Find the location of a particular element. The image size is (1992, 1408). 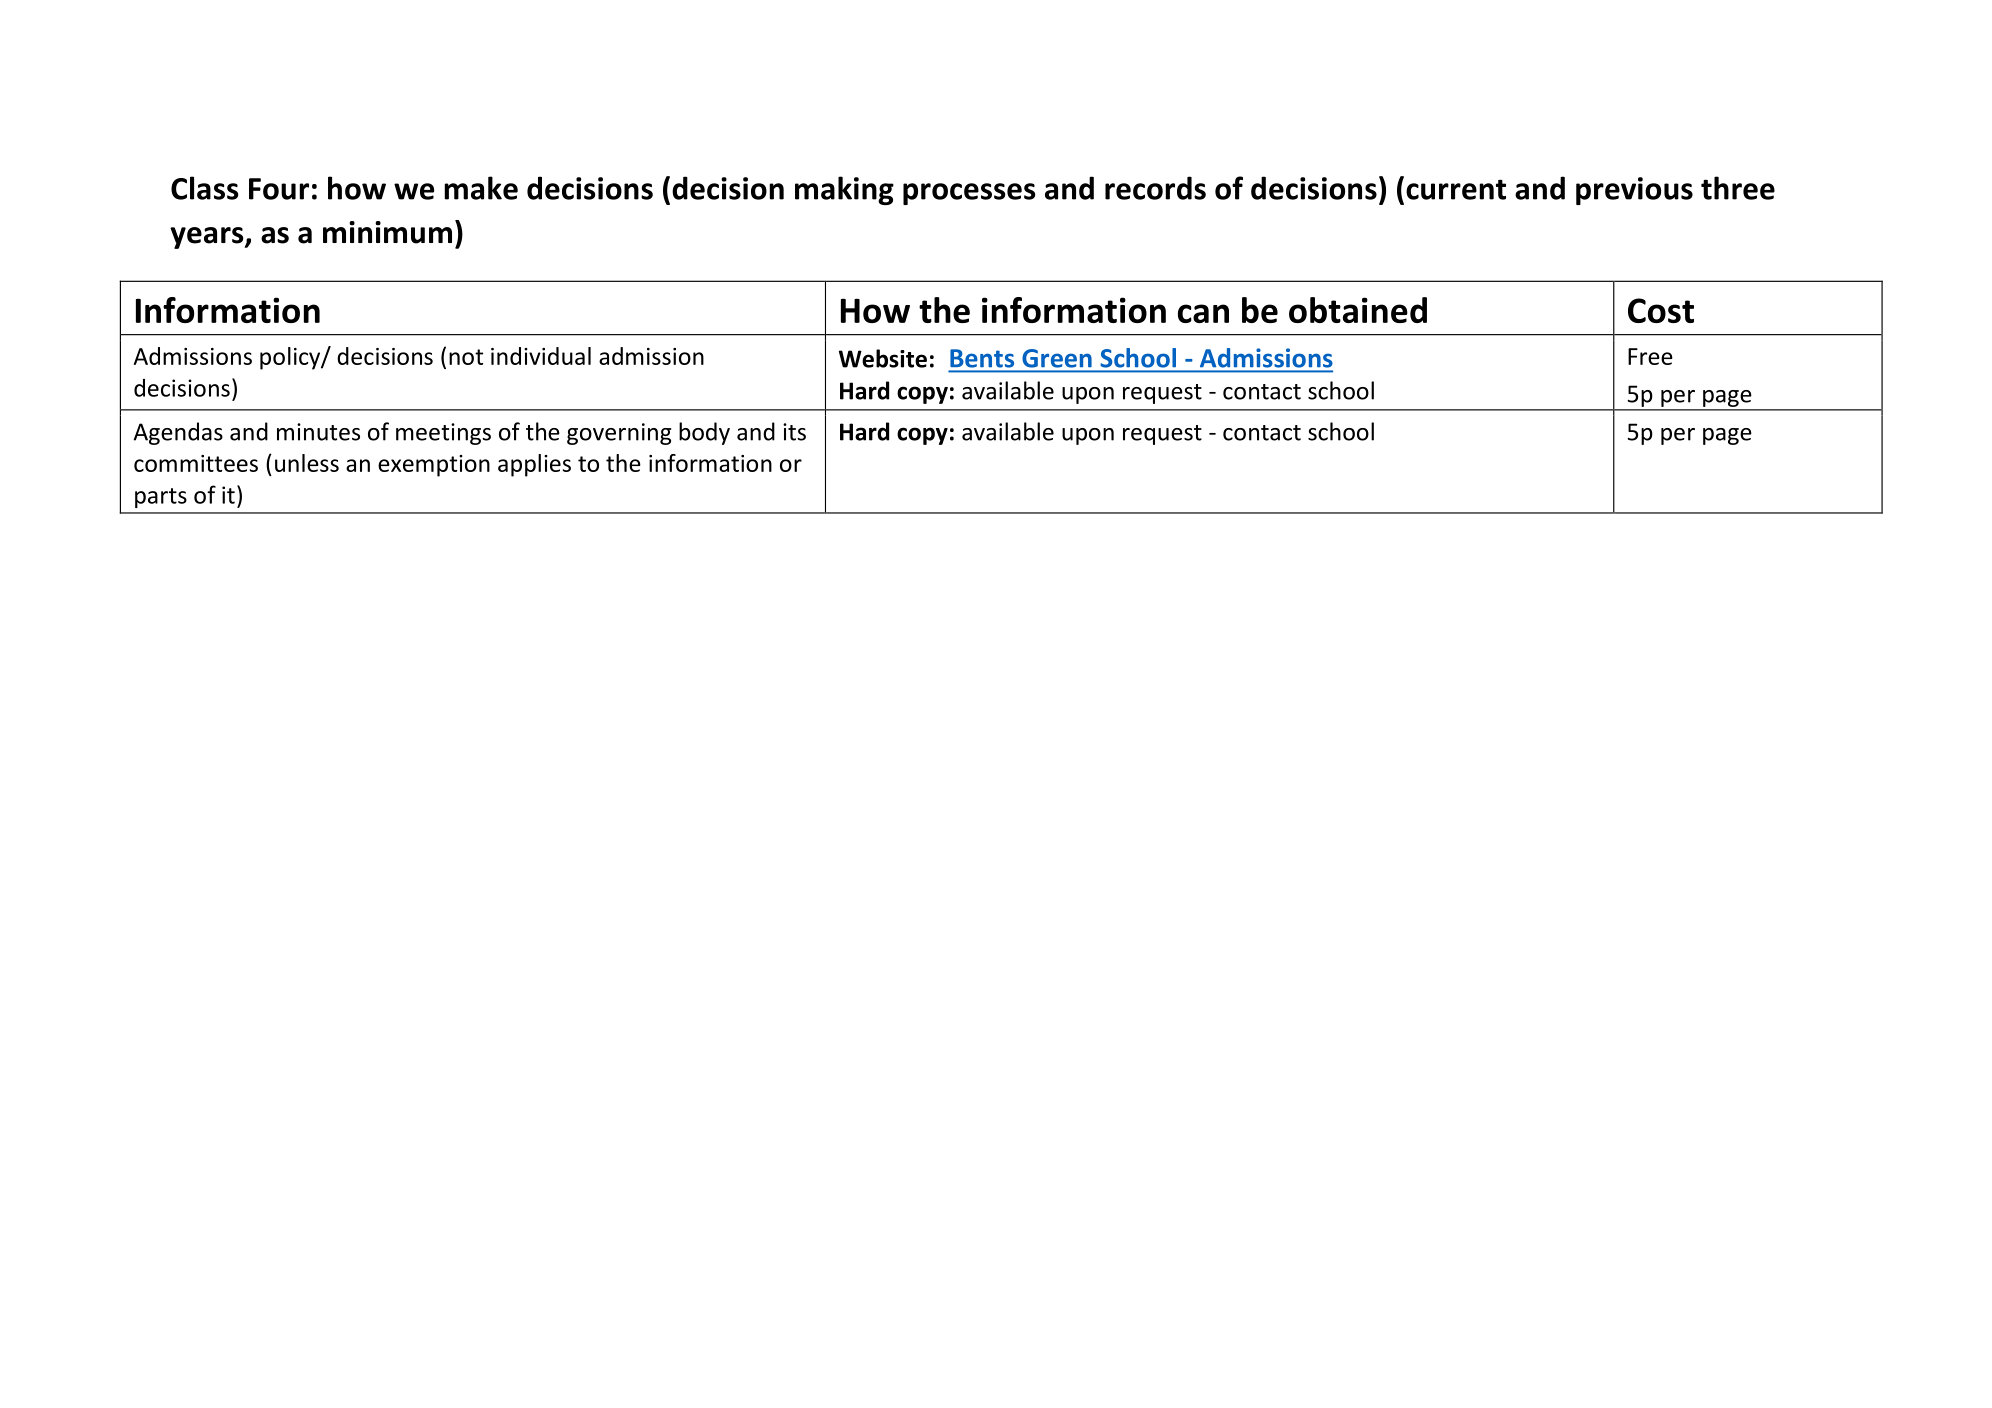

not is located at coordinates (466, 357).
